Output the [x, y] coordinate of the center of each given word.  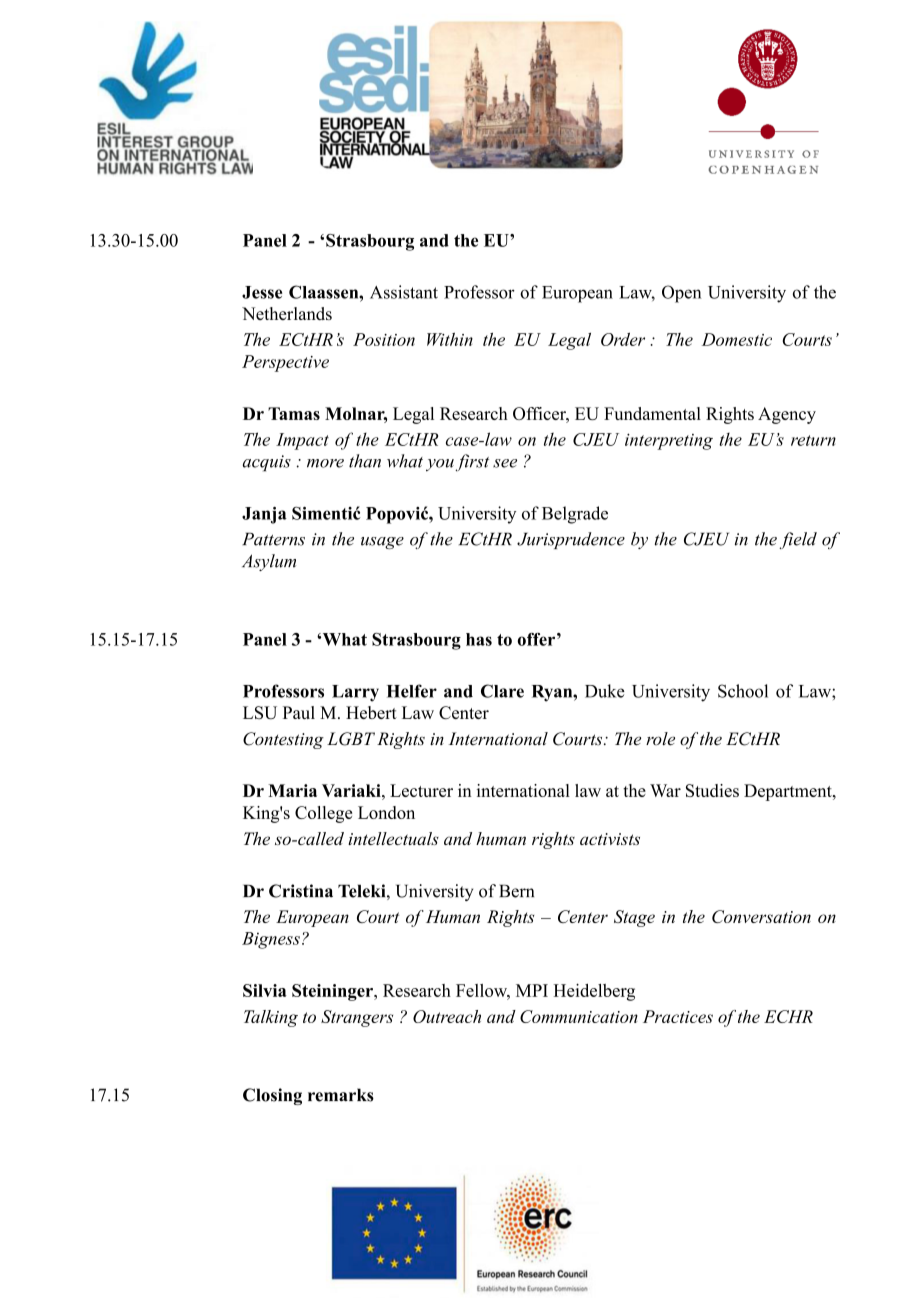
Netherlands [287, 313]
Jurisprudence [571, 540]
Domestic [737, 339]
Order [623, 339]
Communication [579, 1016]
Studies [712, 790]
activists [610, 839]
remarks [341, 1095]
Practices [678, 1016]
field [798, 540]
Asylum [269, 562]
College [323, 814]
